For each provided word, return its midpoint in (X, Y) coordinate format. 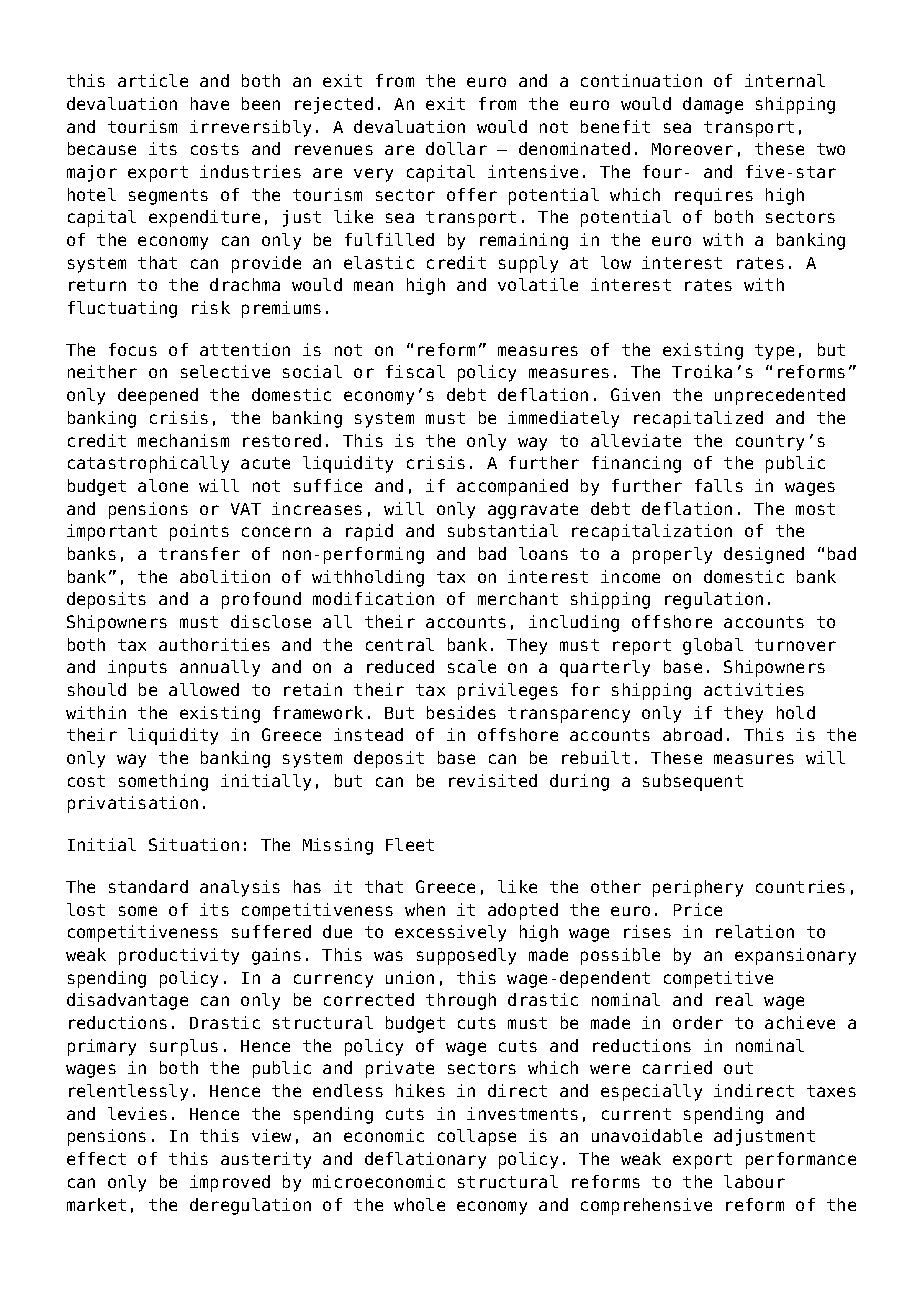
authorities (214, 644)
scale (472, 666)
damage (713, 105)
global (713, 646)
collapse (477, 1137)
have (210, 103)
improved (230, 1183)
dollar (456, 148)
